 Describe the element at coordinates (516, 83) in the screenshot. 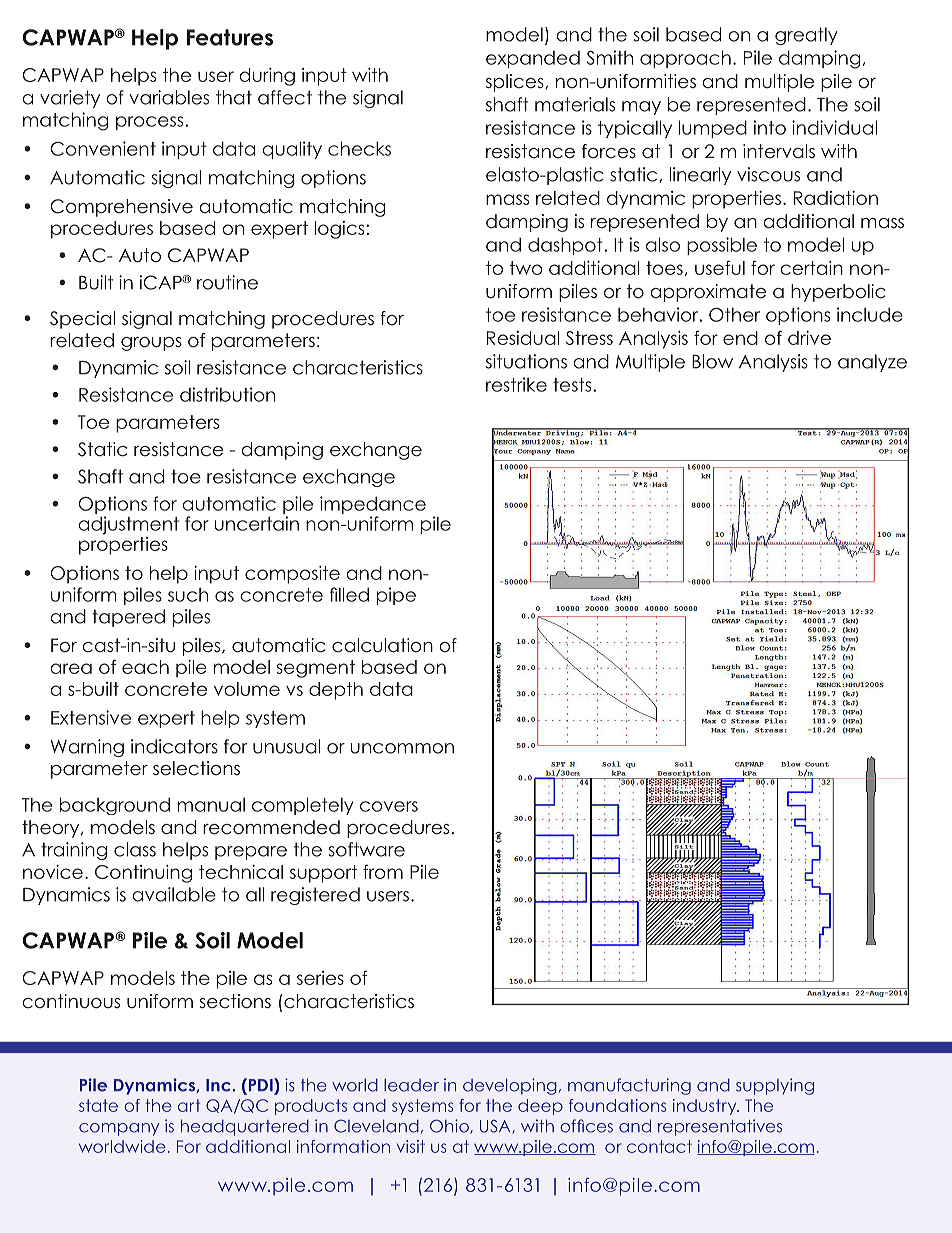

I see `splices` at that location.
